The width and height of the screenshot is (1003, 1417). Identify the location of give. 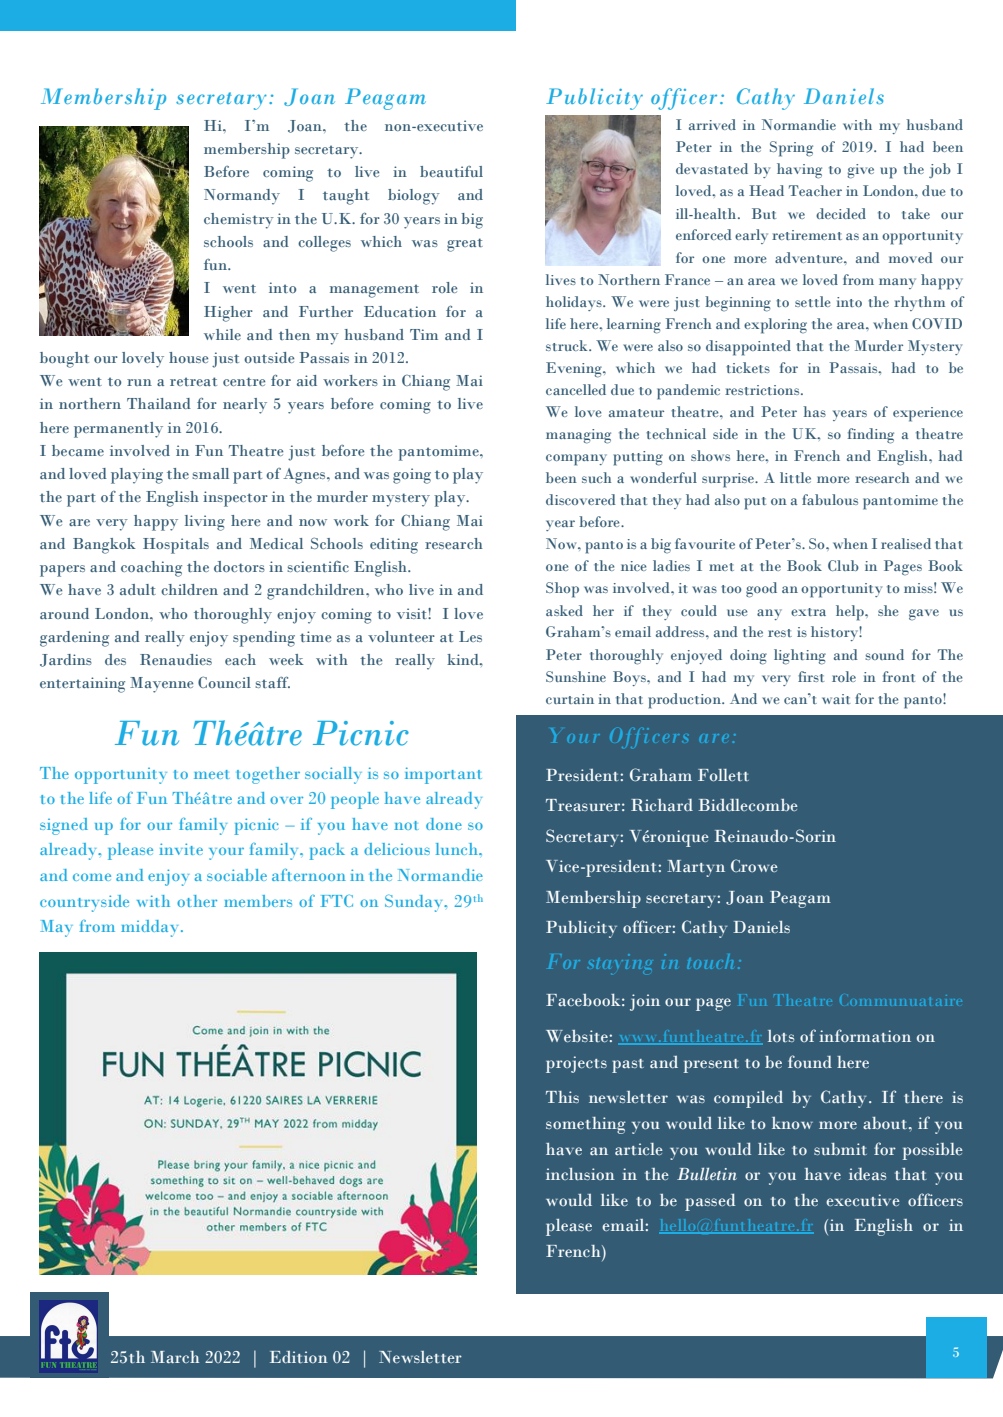
(860, 171).
